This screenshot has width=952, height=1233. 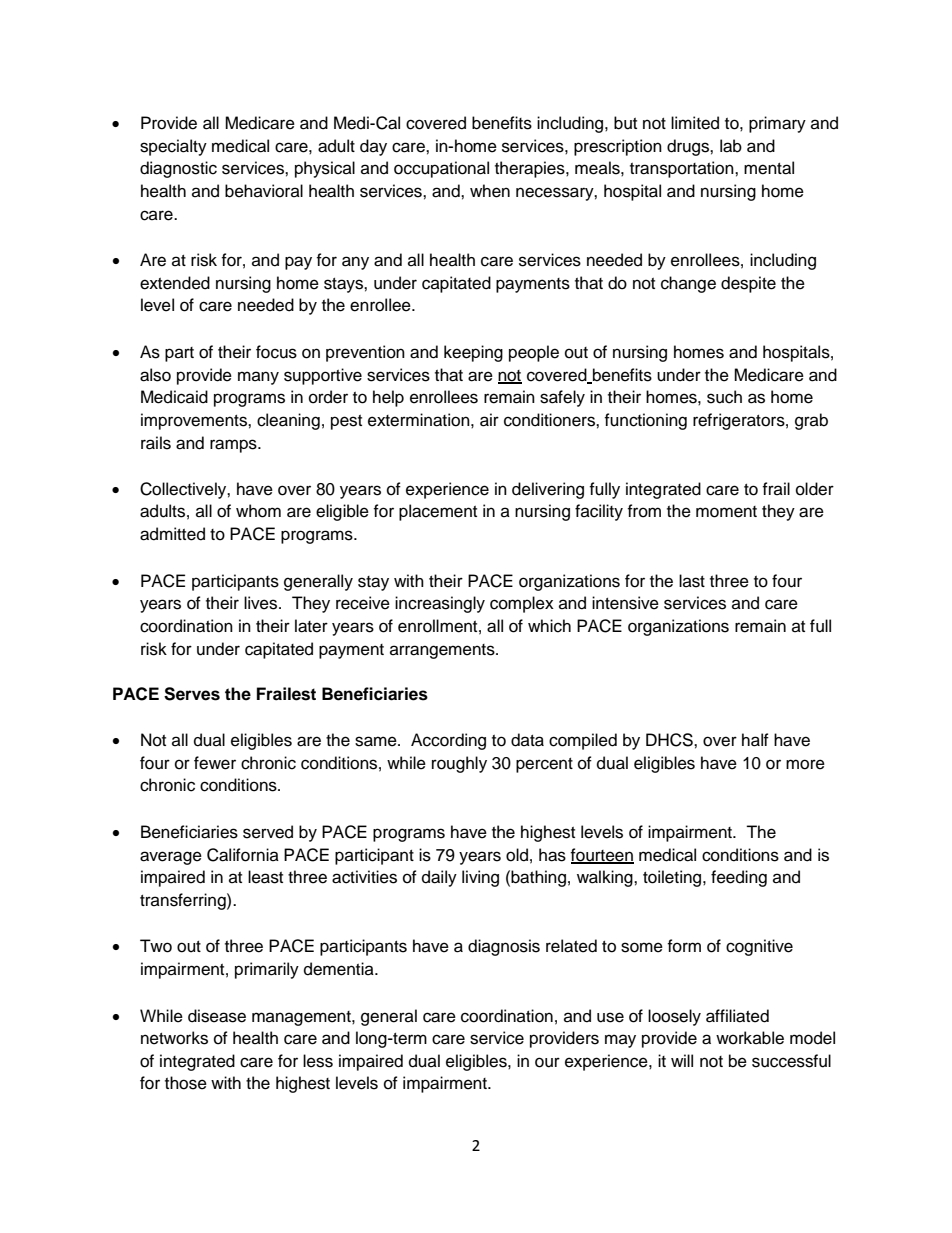 What do you see at coordinates (441, 169) in the screenshot?
I see `occupational` at bounding box center [441, 169].
